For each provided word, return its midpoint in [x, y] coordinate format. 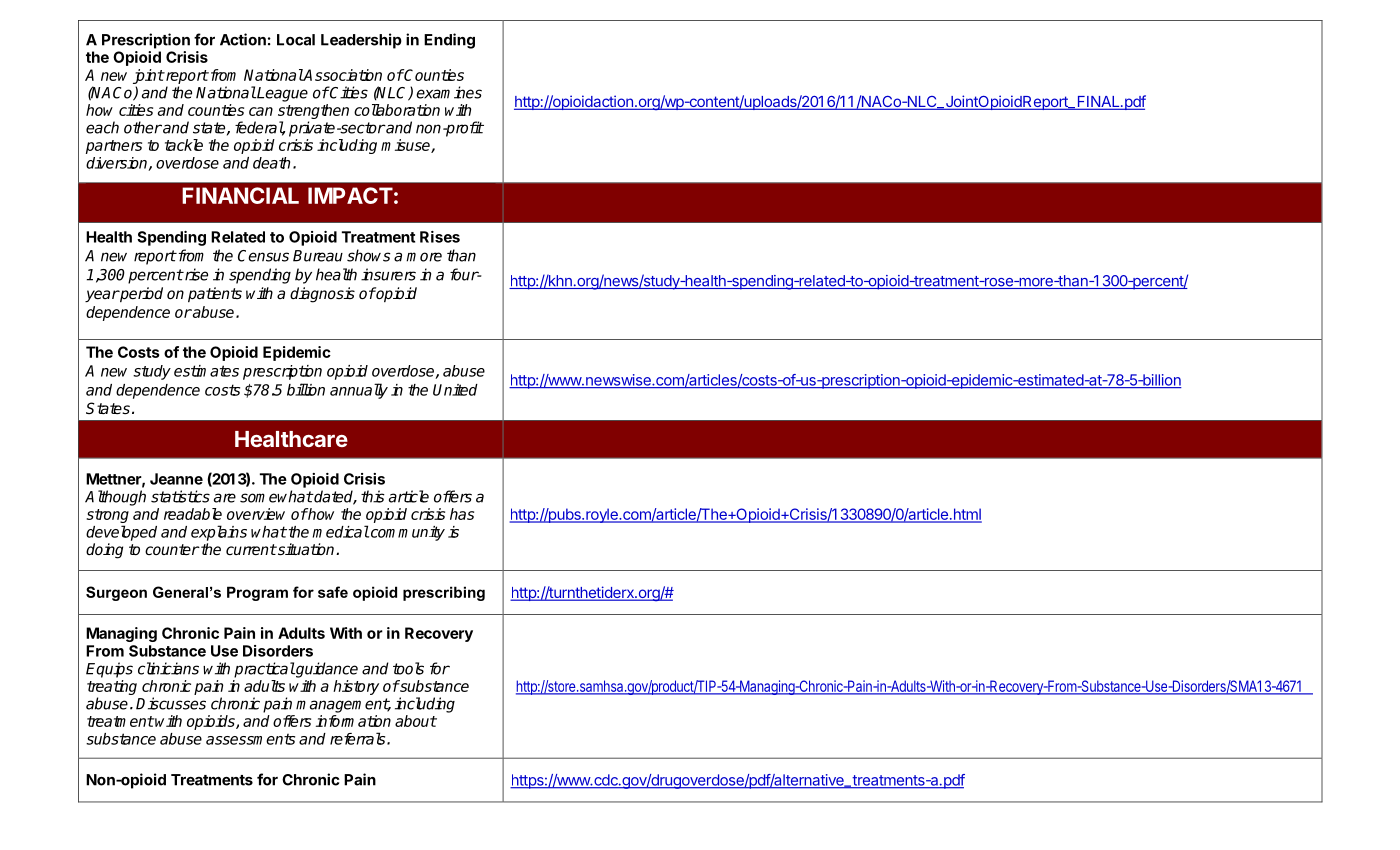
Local [296, 40]
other [143, 127]
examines [449, 92]
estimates [206, 371]
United [455, 390]
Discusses [171, 703]
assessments [250, 739]
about [416, 721]
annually [359, 391]
